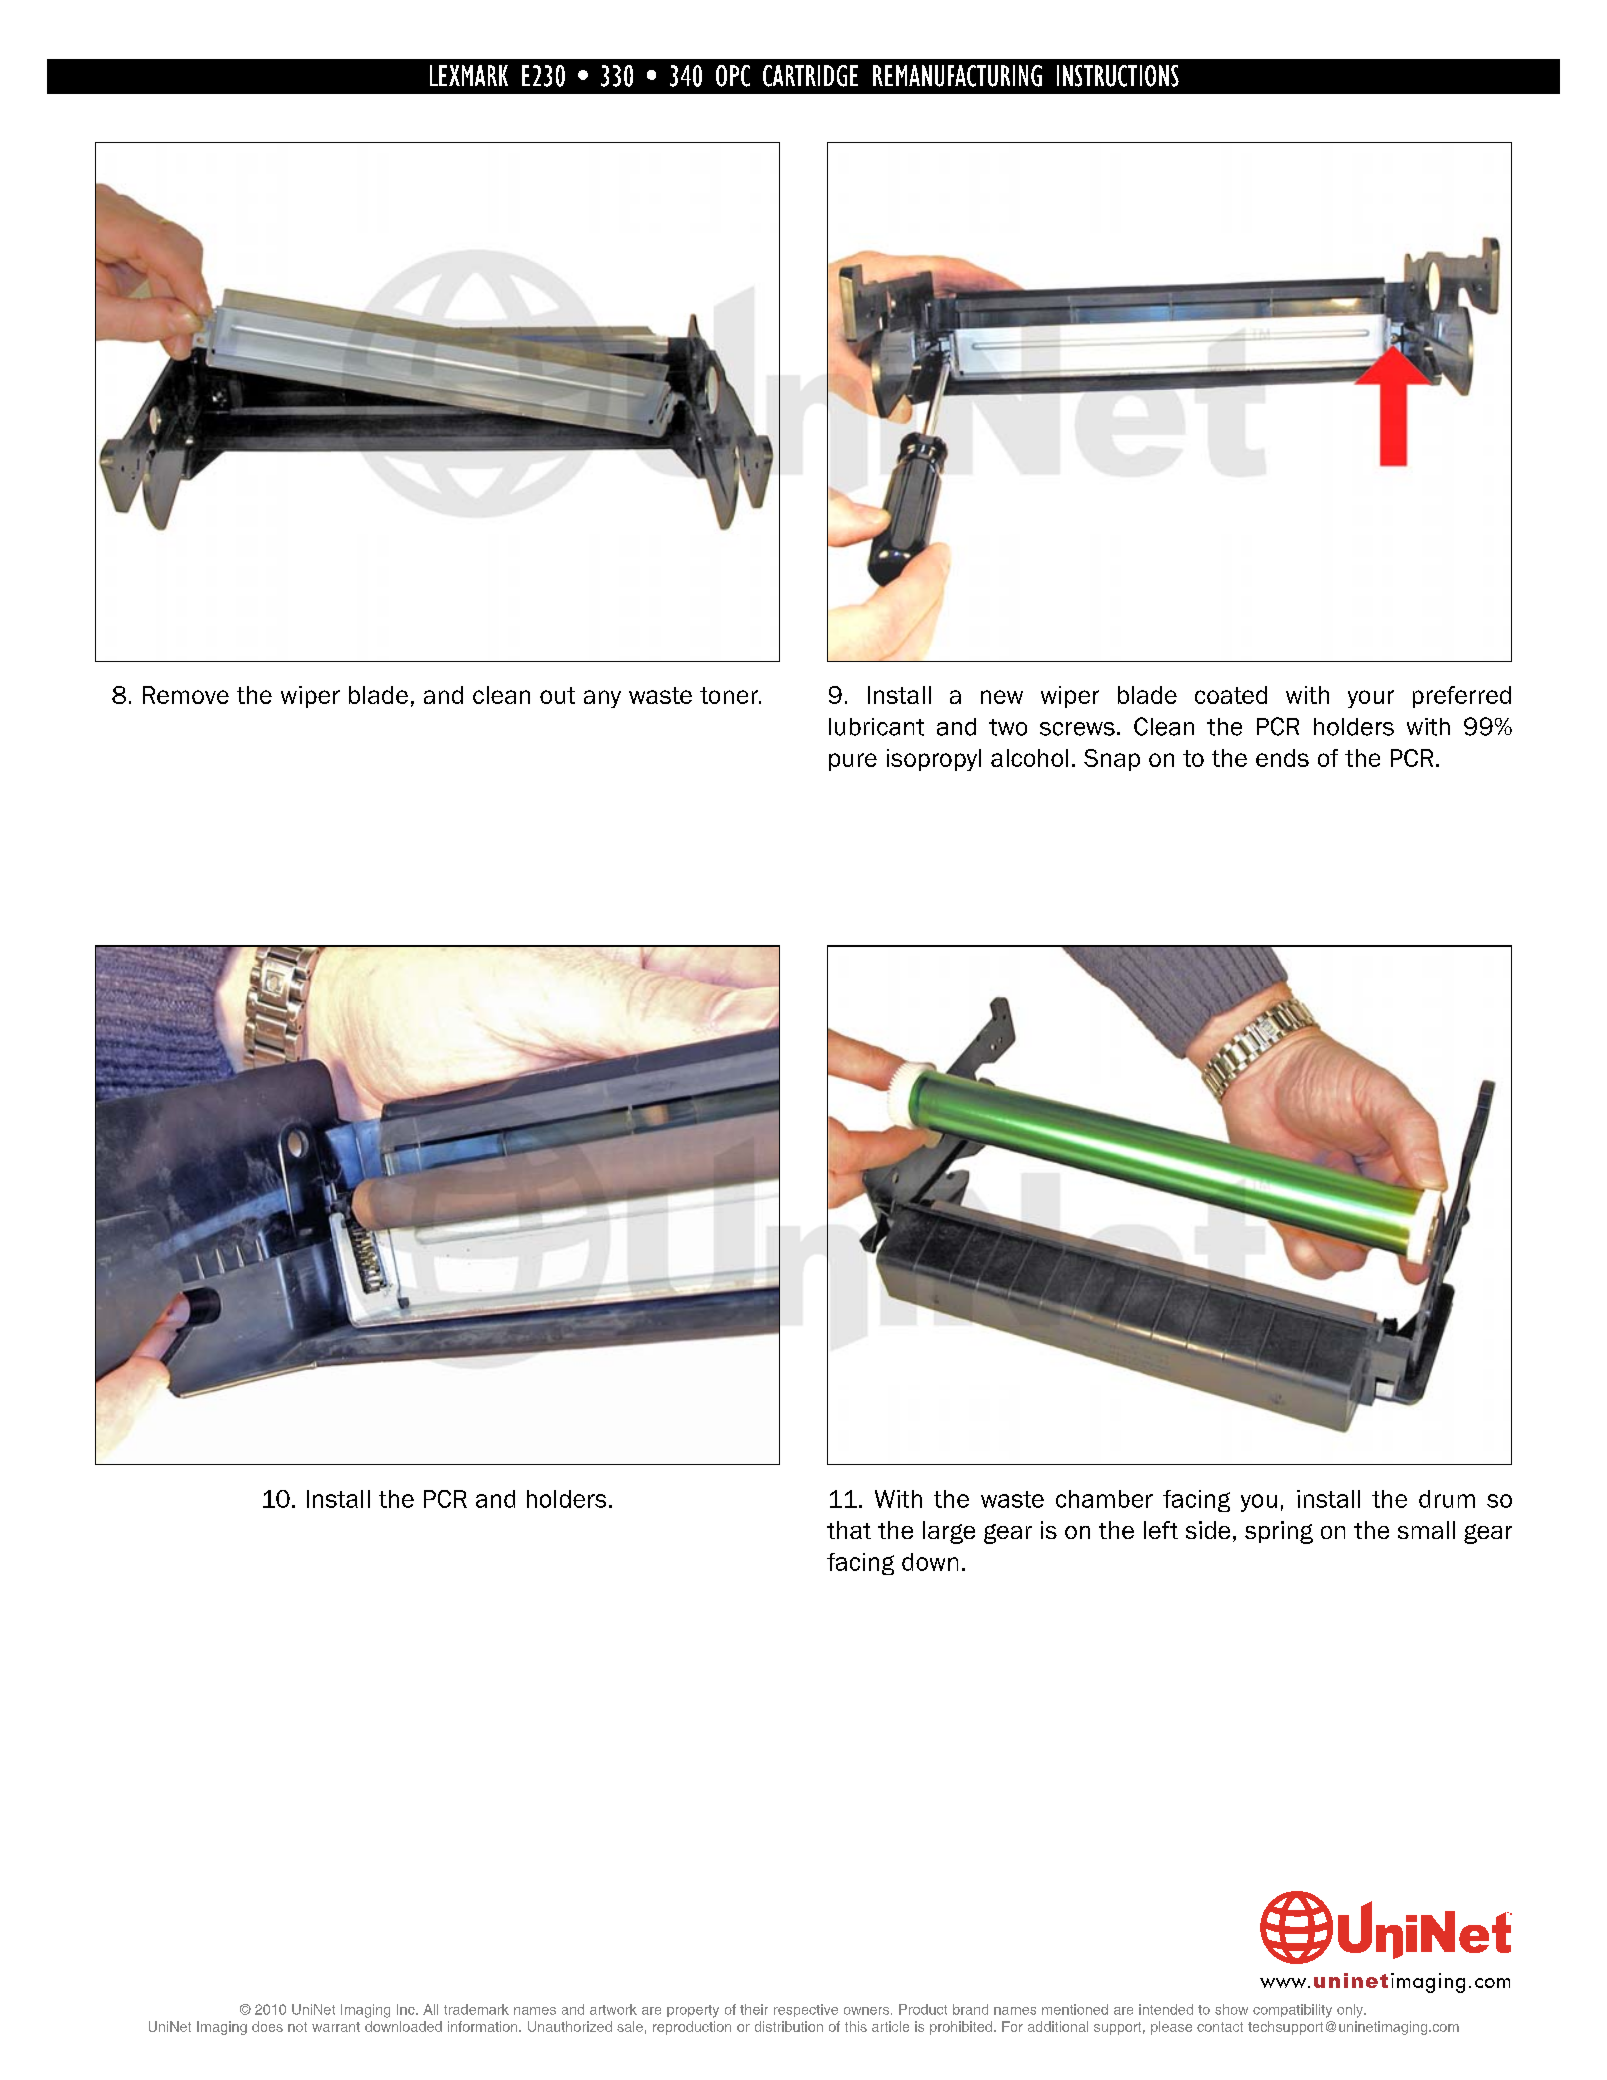  I want to click on warrant, so click(336, 2027).
